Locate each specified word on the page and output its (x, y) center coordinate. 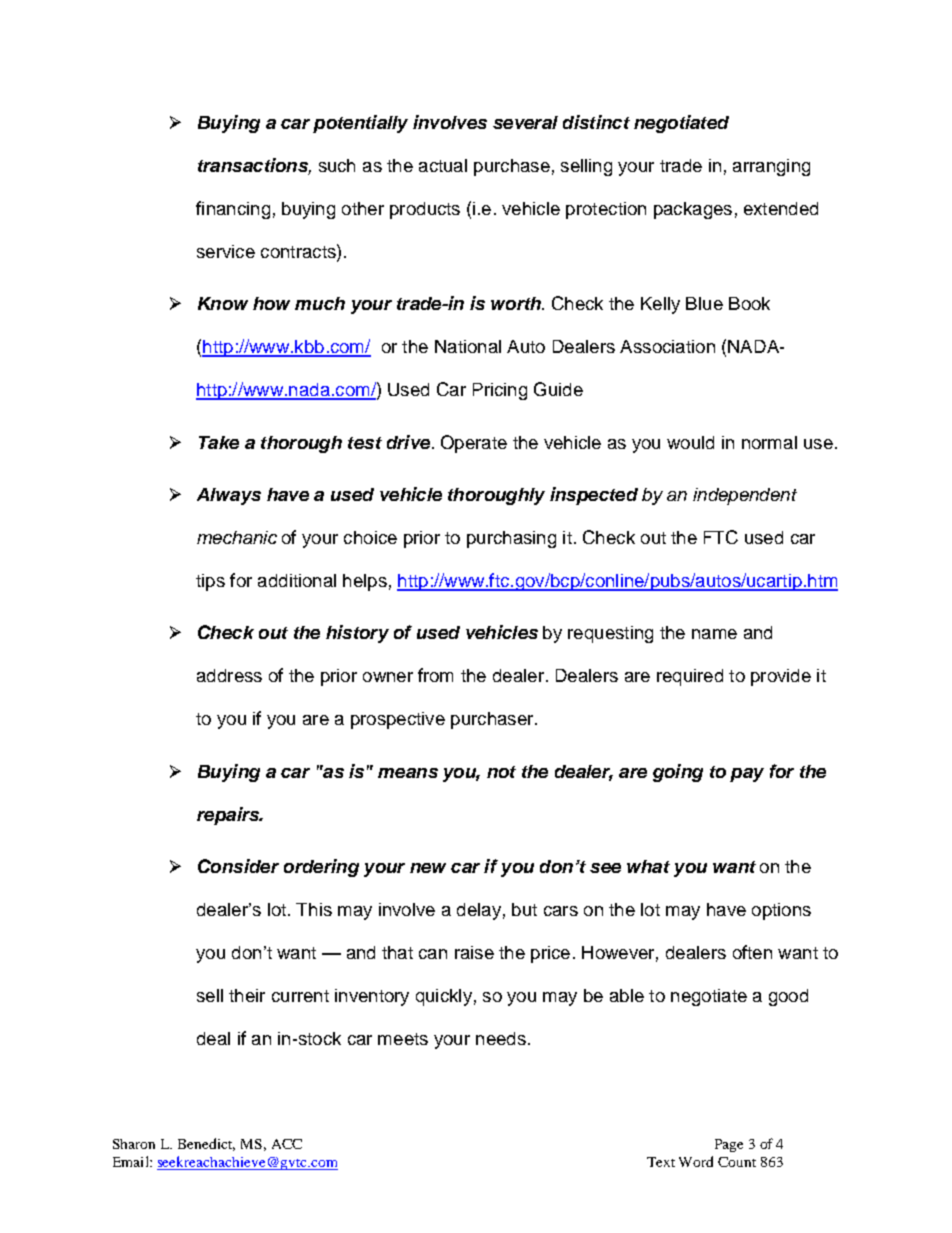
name (714, 634)
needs (501, 1038)
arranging (771, 167)
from (435, 675)
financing (233, 210)
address (229, 675)
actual (443, 165)
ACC (287, 1144)
